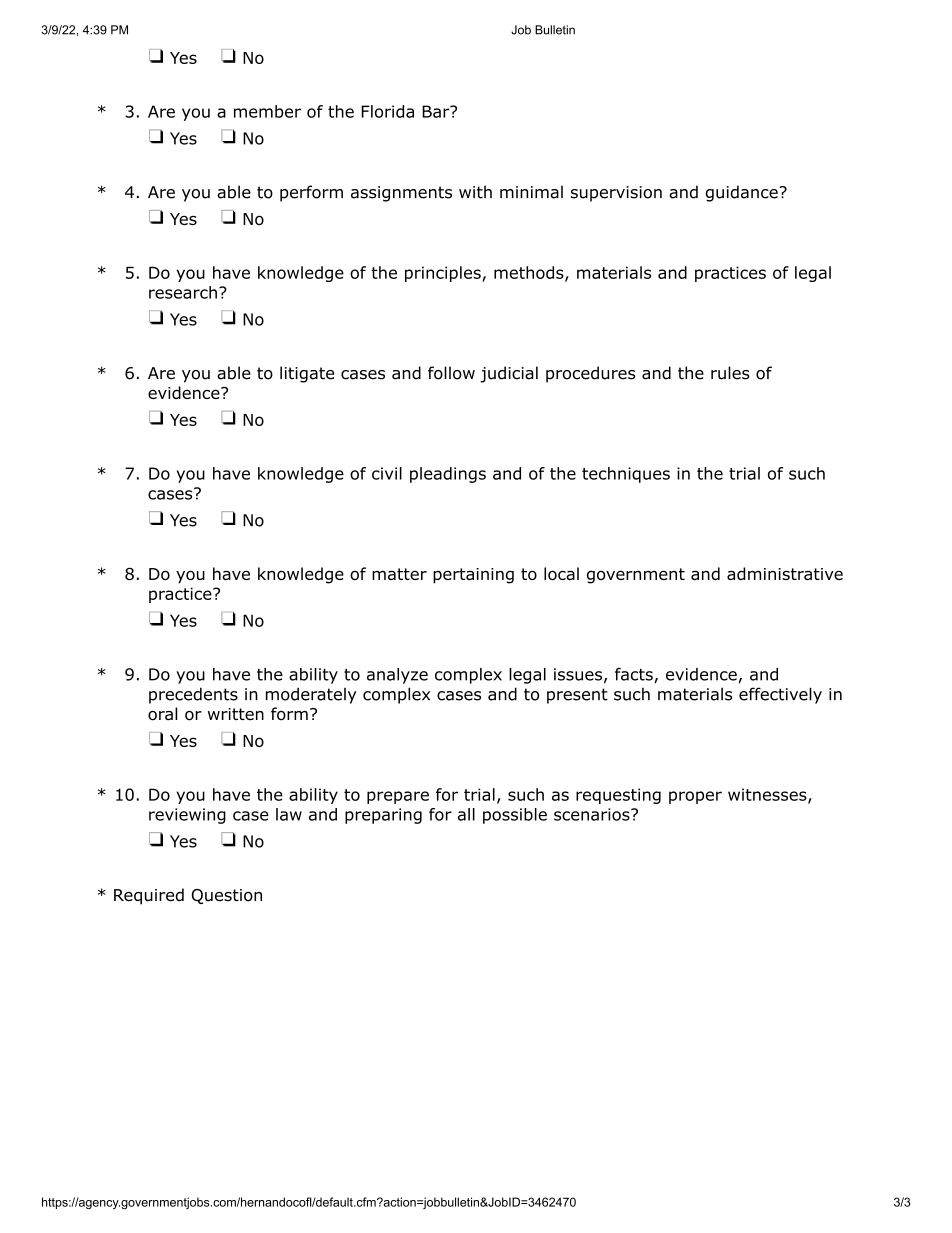 This document has height=1233, width=952. What do you see at coordinates (226, 896) in the document?
I see `Question` at bounding box center [226, 896].
